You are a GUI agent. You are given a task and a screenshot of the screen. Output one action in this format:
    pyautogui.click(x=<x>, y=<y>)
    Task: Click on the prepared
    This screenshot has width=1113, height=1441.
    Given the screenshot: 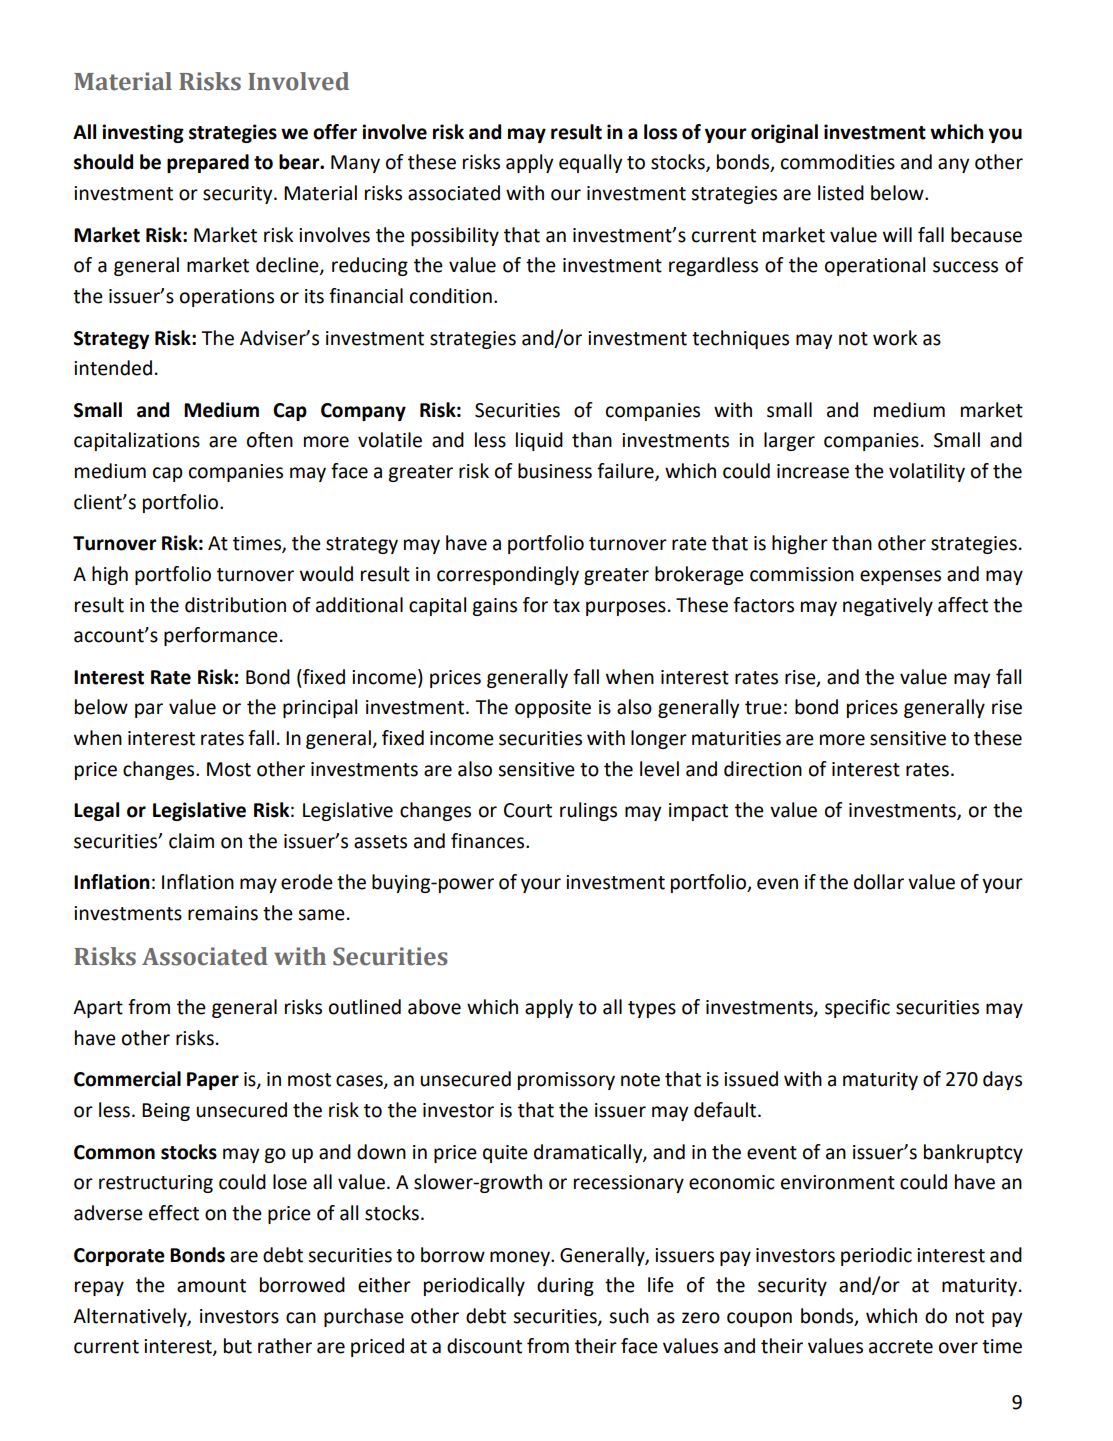 What is the action you would take?
    pyautogui.click(x=208, y=163)
